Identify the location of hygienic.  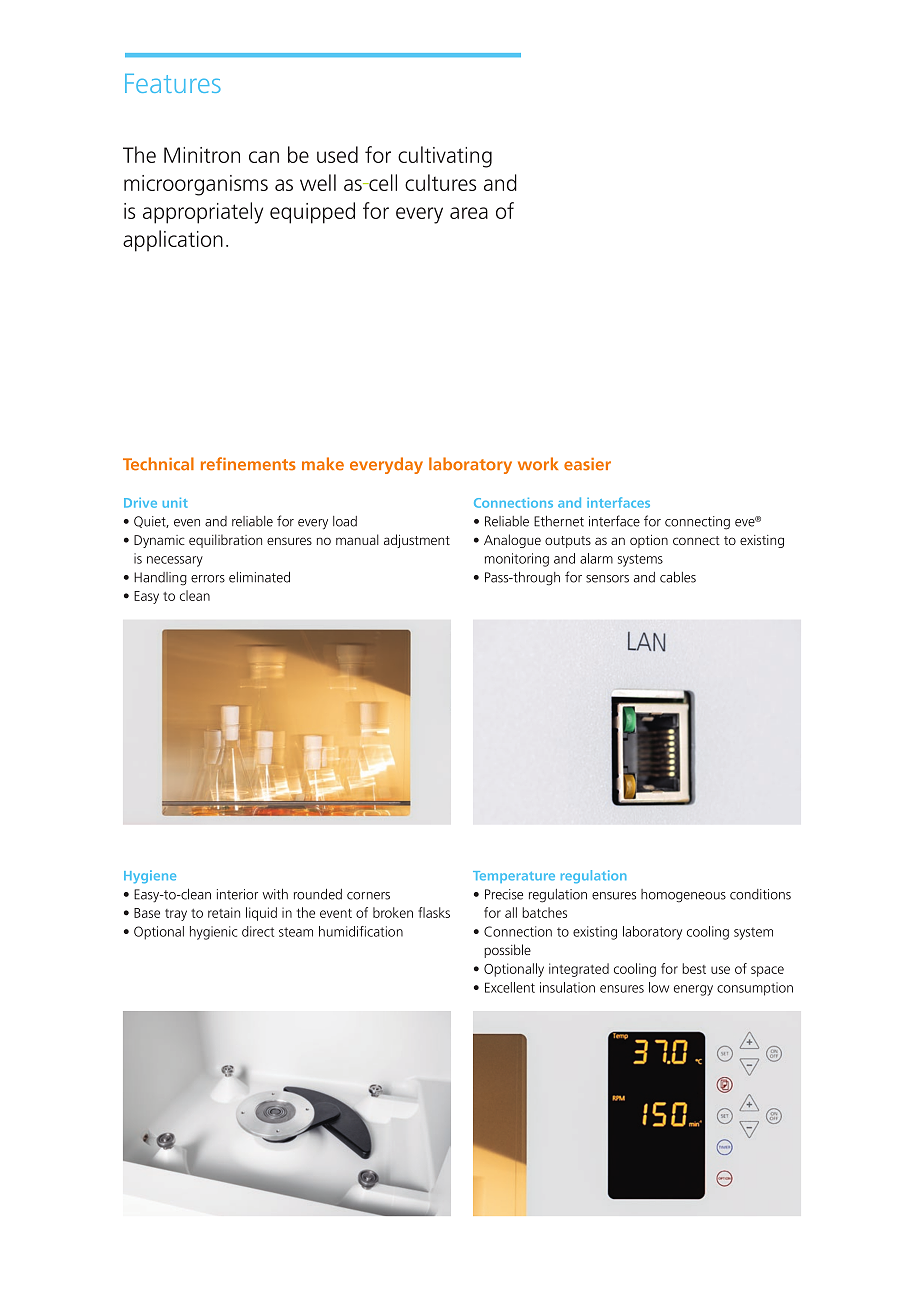
(213, 933).
